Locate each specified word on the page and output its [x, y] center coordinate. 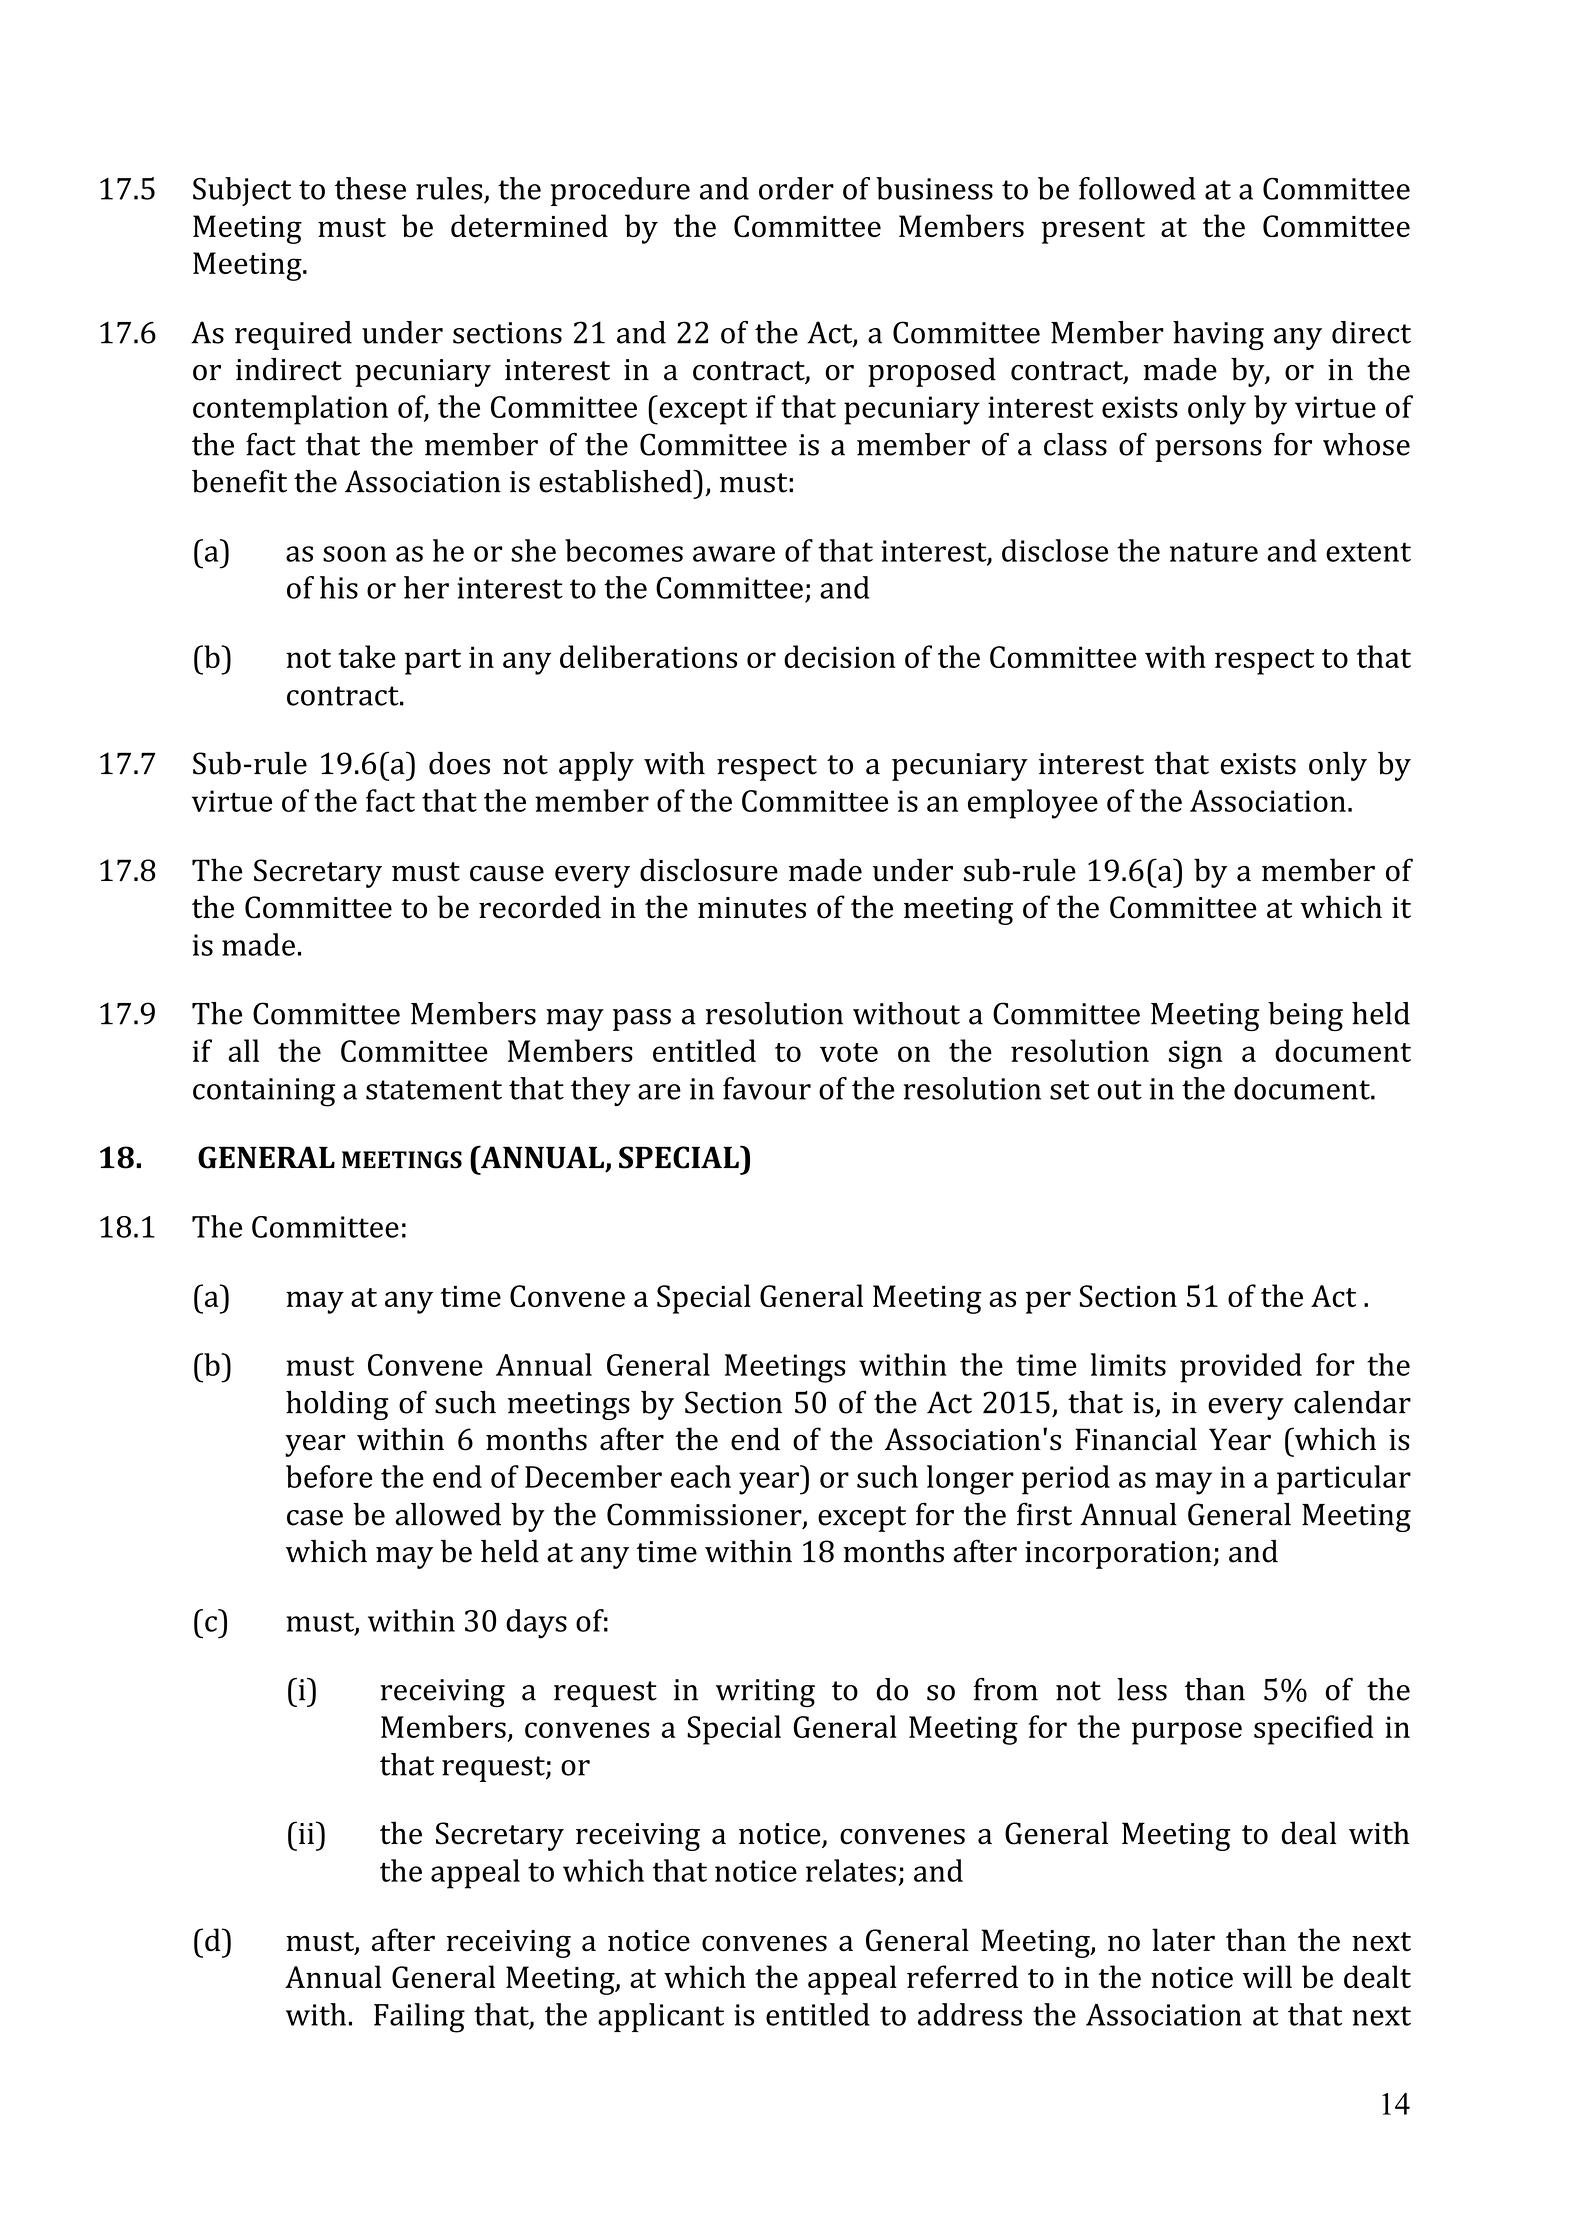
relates [851, 1870]
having [1218, 335]
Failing [419, 2018]
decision [839, 656]
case [315, 1518]
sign [1196, 1054]
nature [1214, 552]
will [1267, 1976]
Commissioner [705, 1515]
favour [767, 1088]
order [796, 188]
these [370, 188]
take [367, 656]
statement [434, 1090]
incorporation [1119, 1555]
